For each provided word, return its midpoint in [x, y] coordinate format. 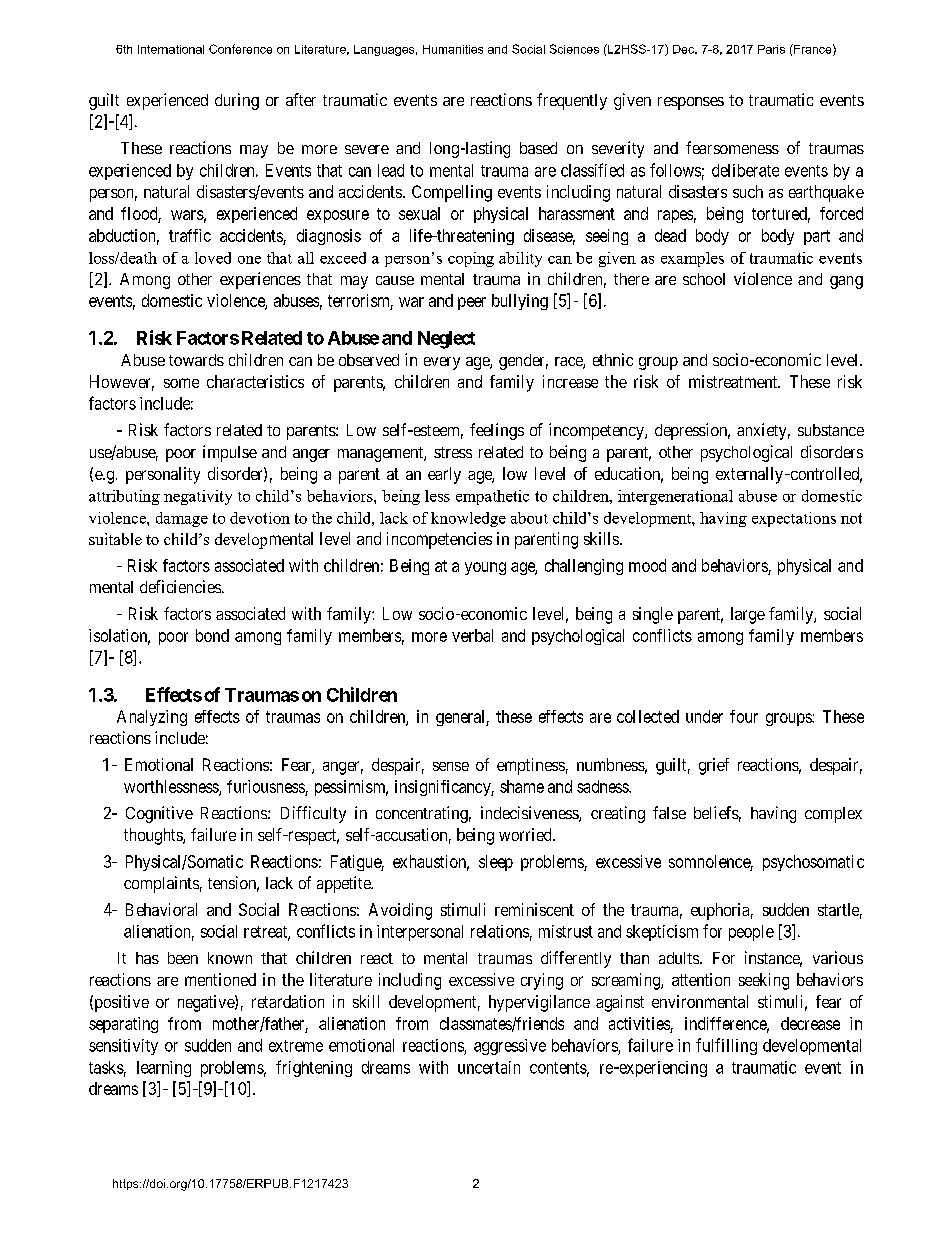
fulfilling [726, 1046]
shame [522, 786]
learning [164, 1069]
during [237, 101]
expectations [794, 519]
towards [196, 360]
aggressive [510, 1047]
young [485, 568]
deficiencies [180, 586]
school [704, 279]
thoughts [154, 836]
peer [472, 303]
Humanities [453, 49]
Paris [771, 49]
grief [714, 766]
